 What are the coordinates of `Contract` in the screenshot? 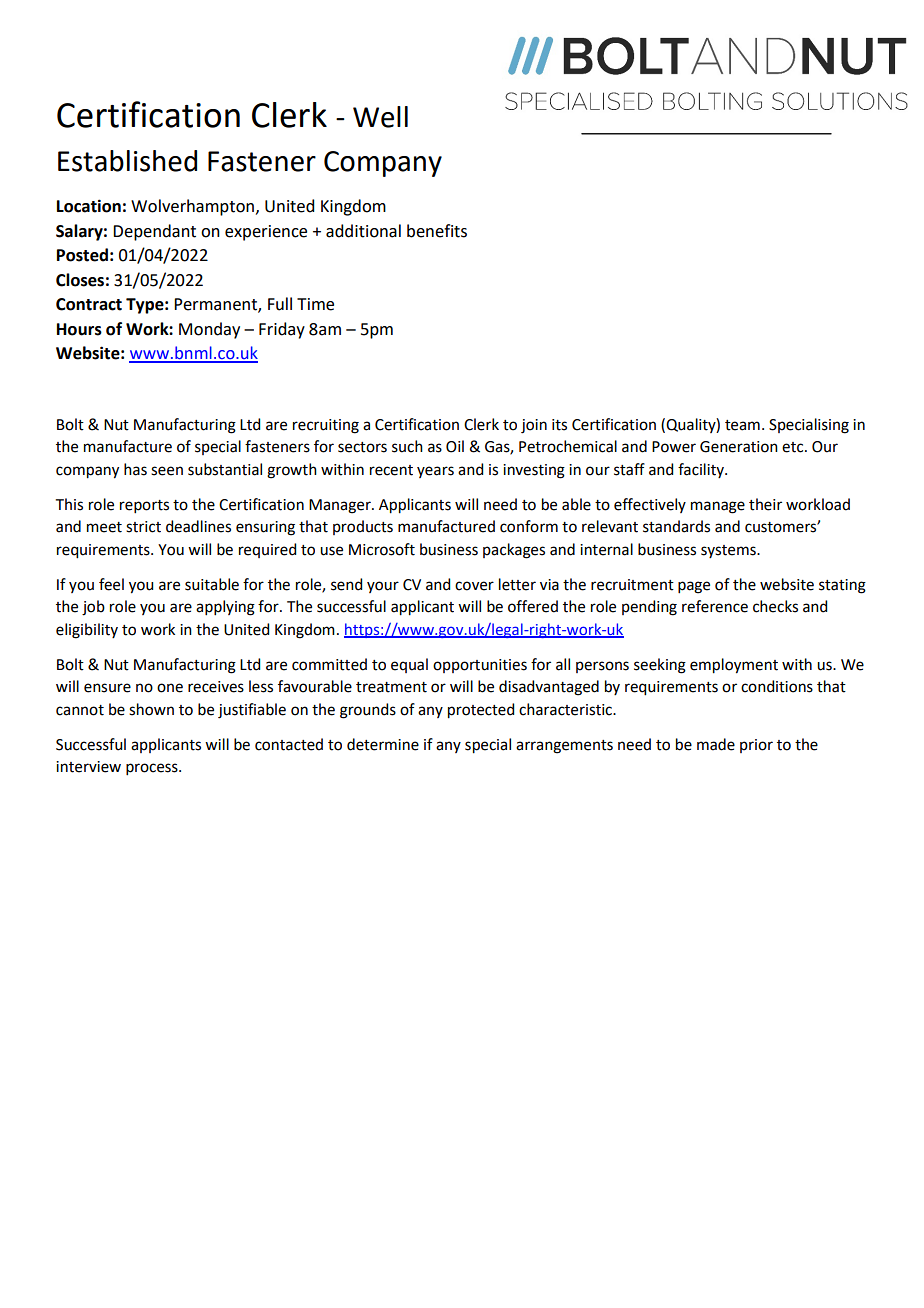 It's located at (89, 304).
